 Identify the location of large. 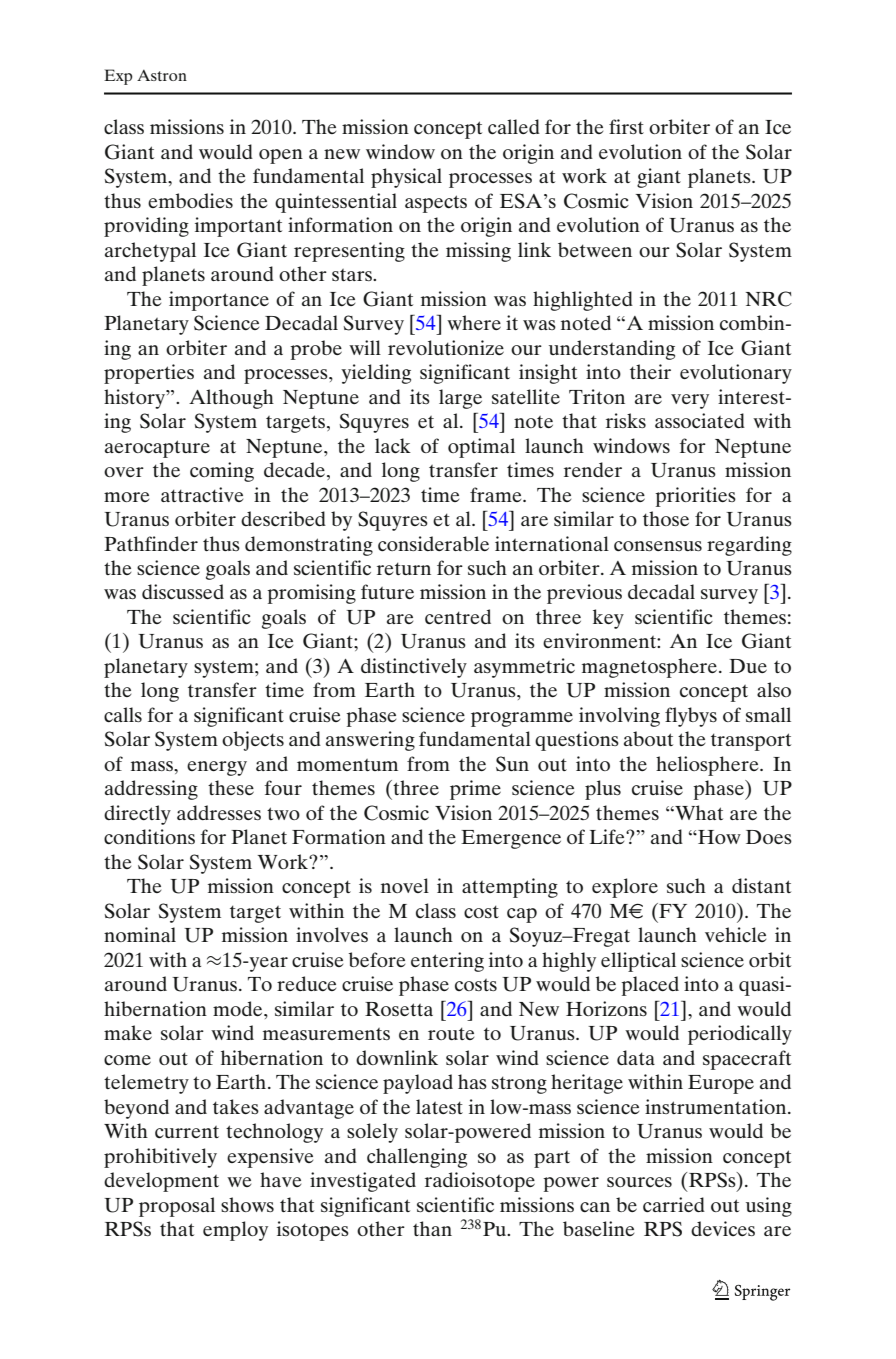
(460, 399).
